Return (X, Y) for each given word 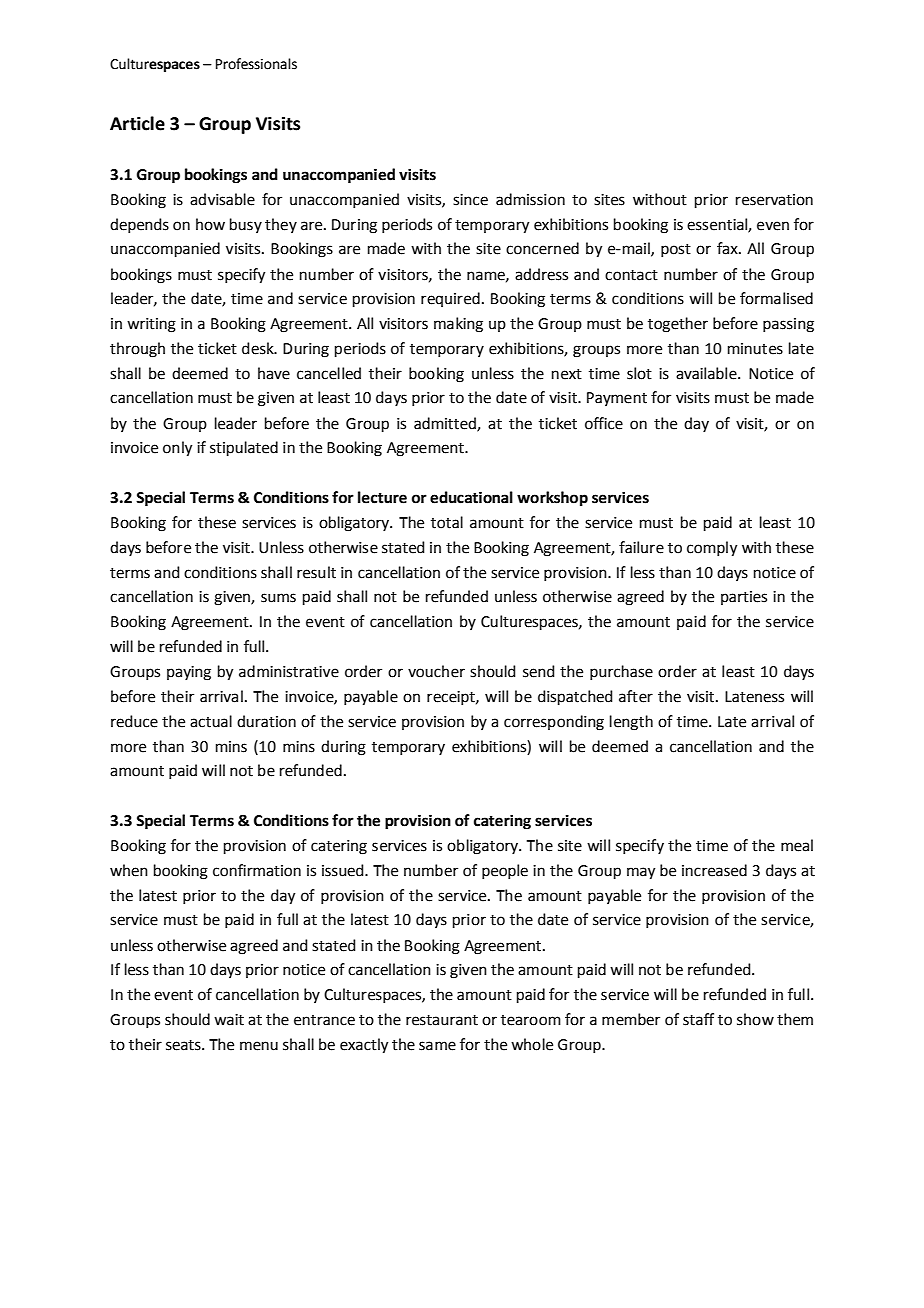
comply (712, 549)
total (447, 522)
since (470, 200)
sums (278, 598)
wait (229, 1020)
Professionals (256, 64)
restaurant (442, 1020)
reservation (774, 200)
